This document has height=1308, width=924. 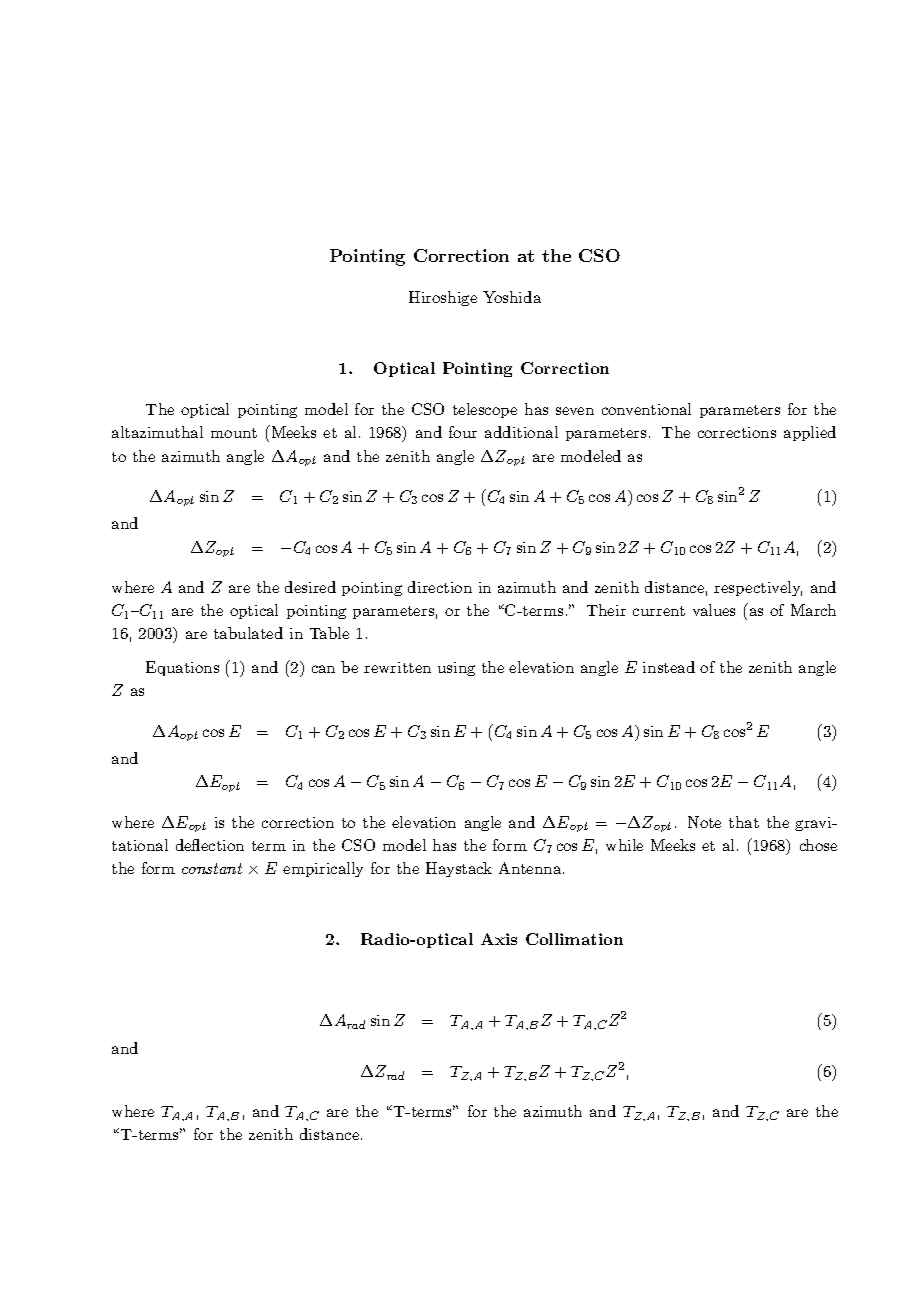 I want to click on desired, so click(x=310, y=587).
